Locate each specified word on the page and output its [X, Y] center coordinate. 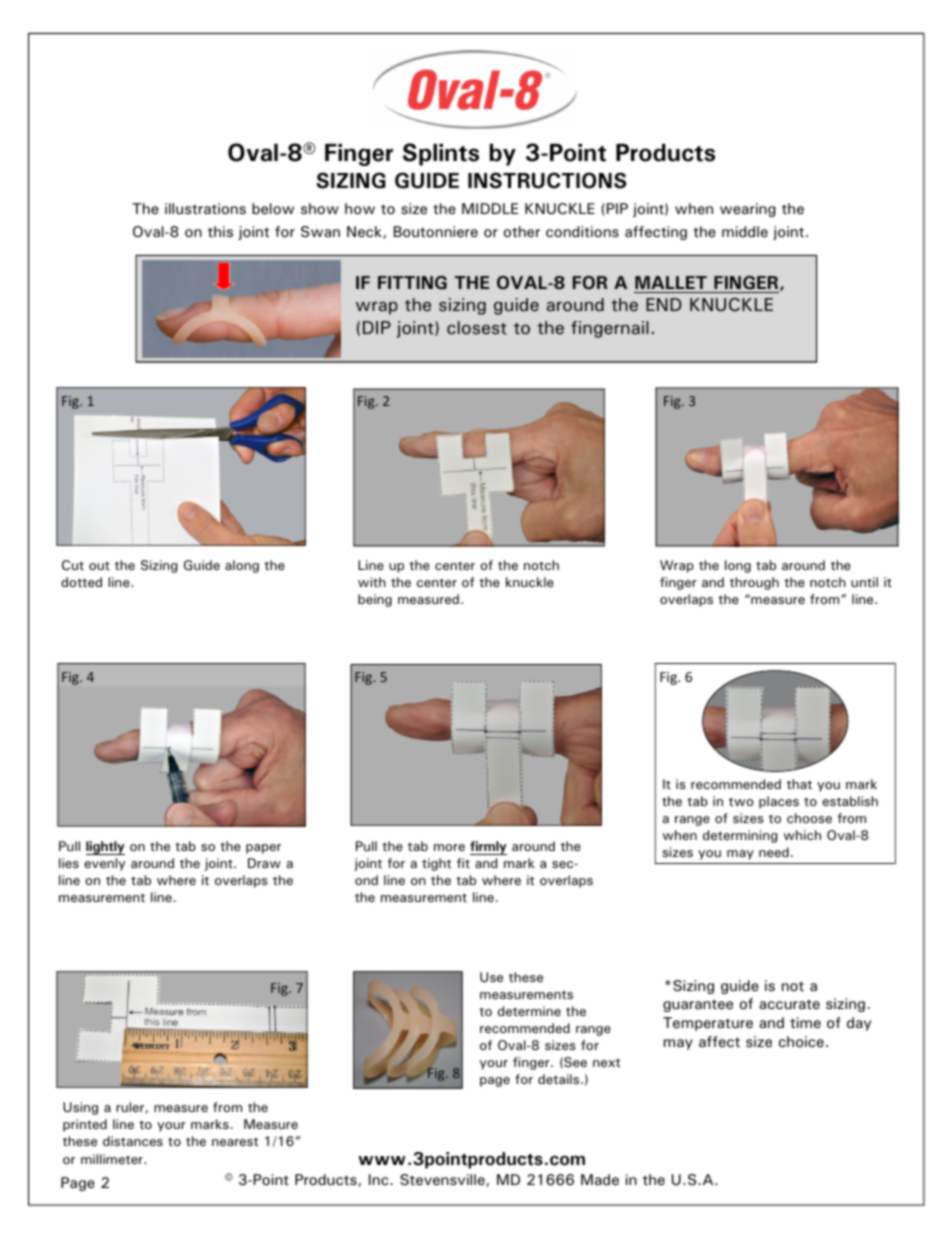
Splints [441, 154]
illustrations [205, 209]
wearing [748, 210]
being [375, 600]
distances [133, 1141]
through [754, 583]
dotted [81, 582]
